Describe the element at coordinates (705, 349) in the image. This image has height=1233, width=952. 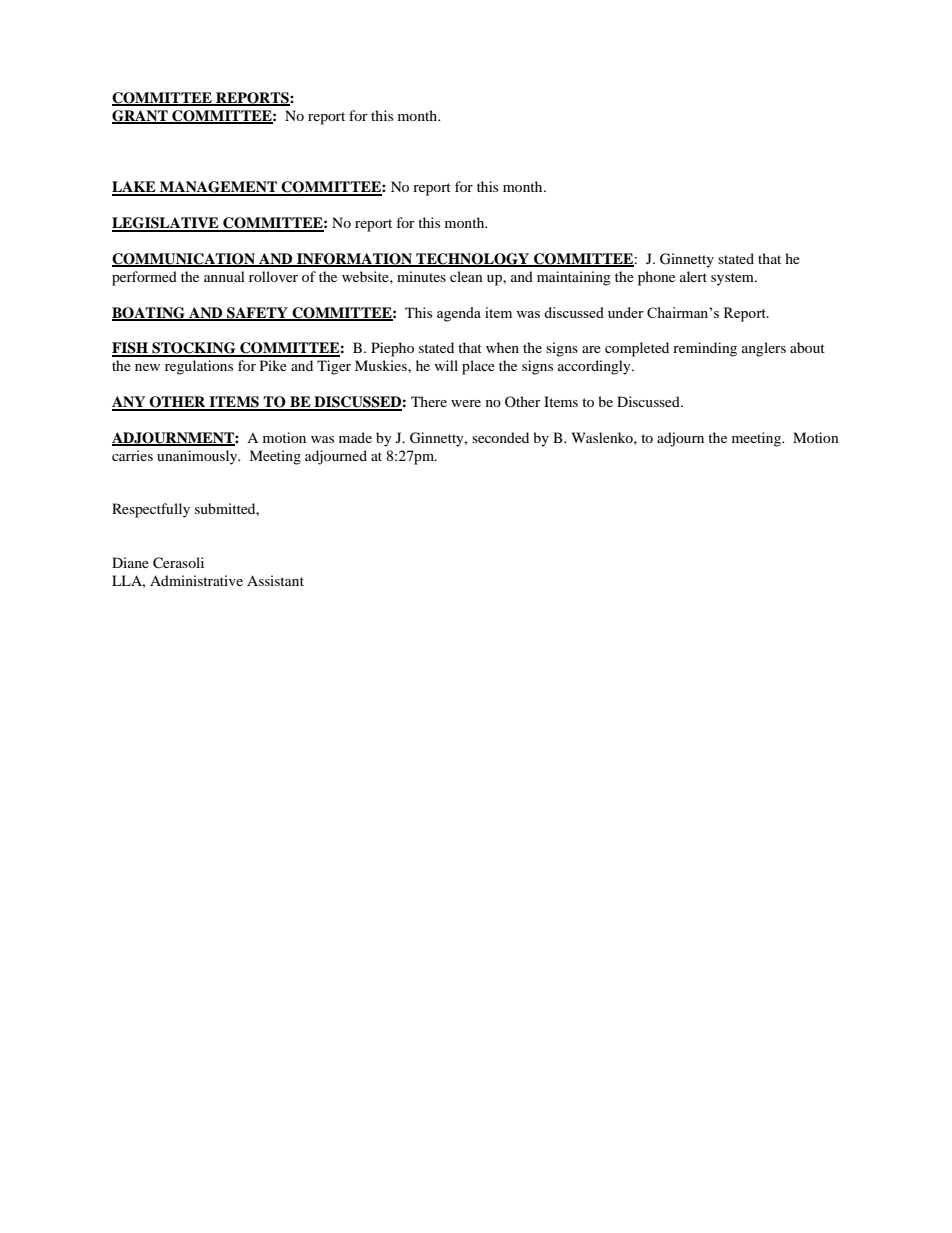
I see `reminding` at that location.
